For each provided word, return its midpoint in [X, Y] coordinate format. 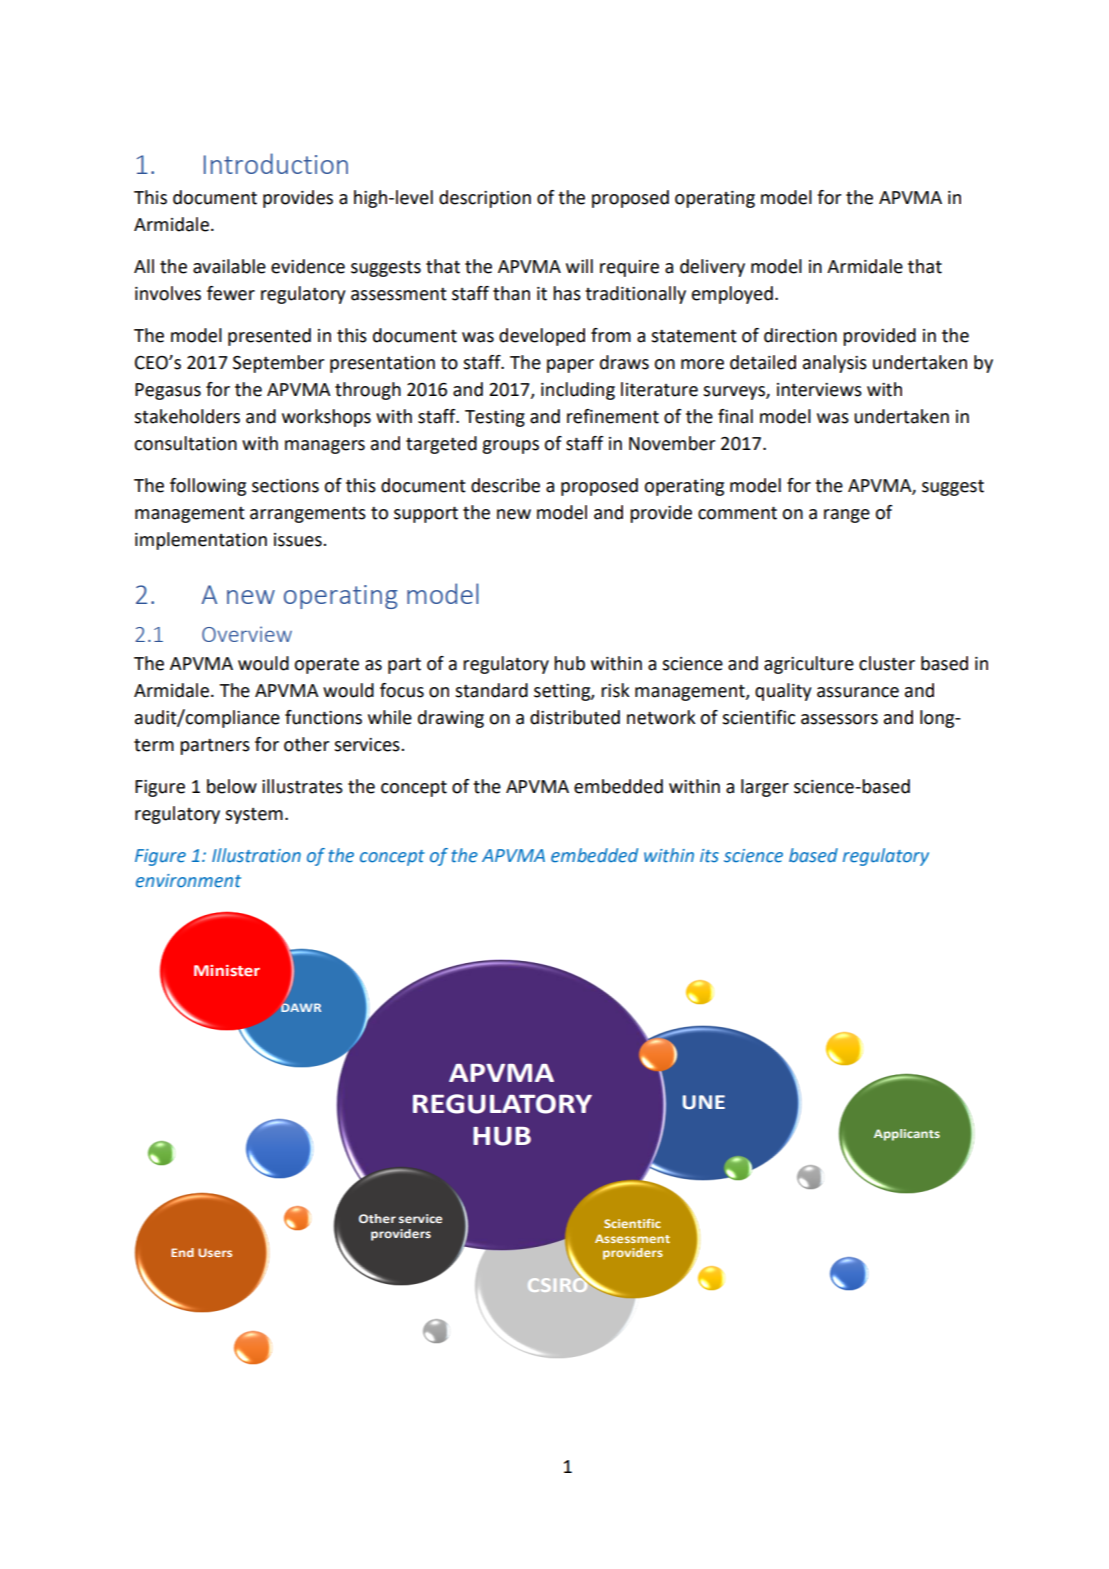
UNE [704, 1102]
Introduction [276, 163]
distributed [575, 717]
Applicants [907, 1135]
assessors [839, 719]
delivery [712, 268]
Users [215, 1252]
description [485, 199]
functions [323, 717]
